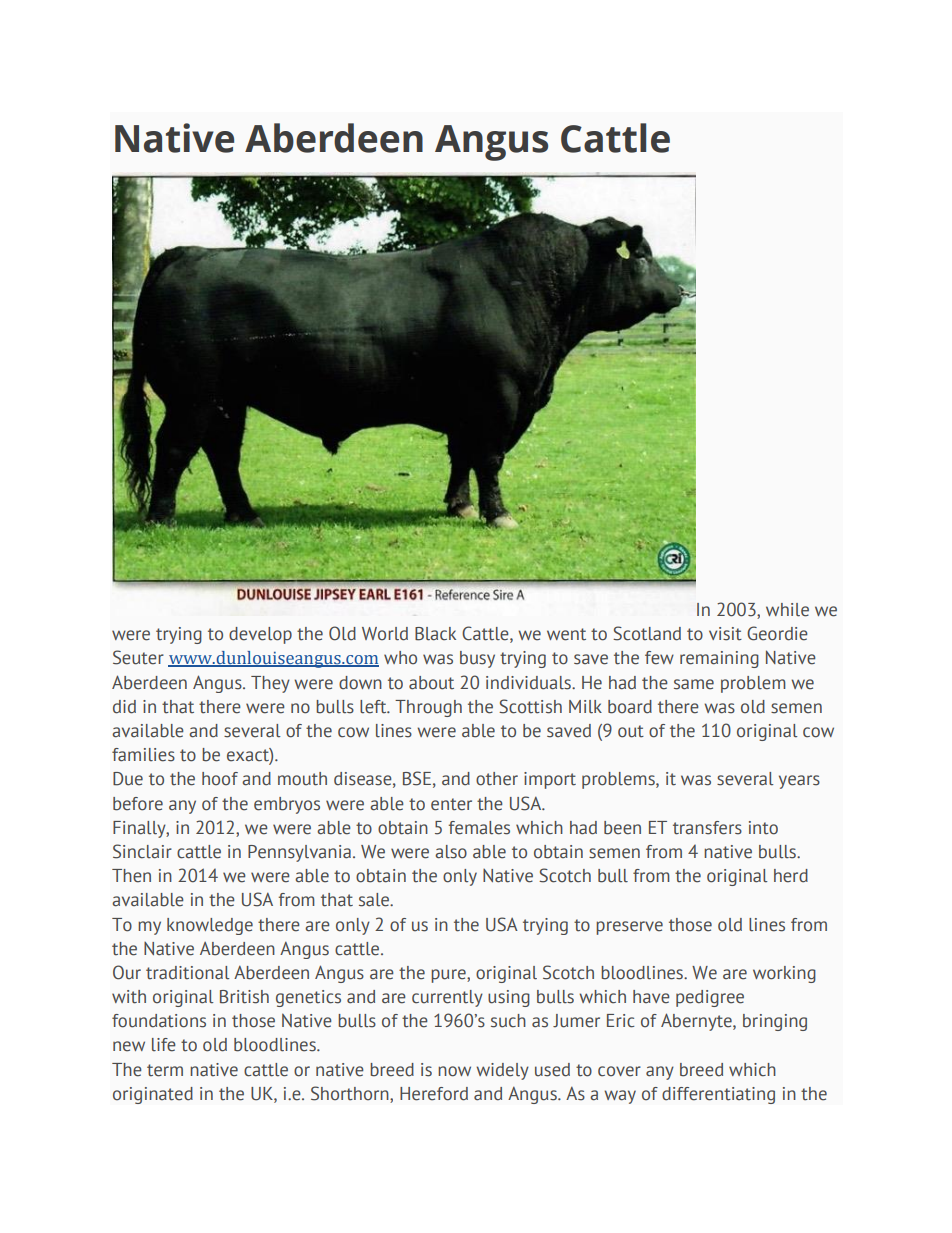  What do you see at coordinates (435, 634) in the page?
I see `Black` at bounding box center [435, 634].
